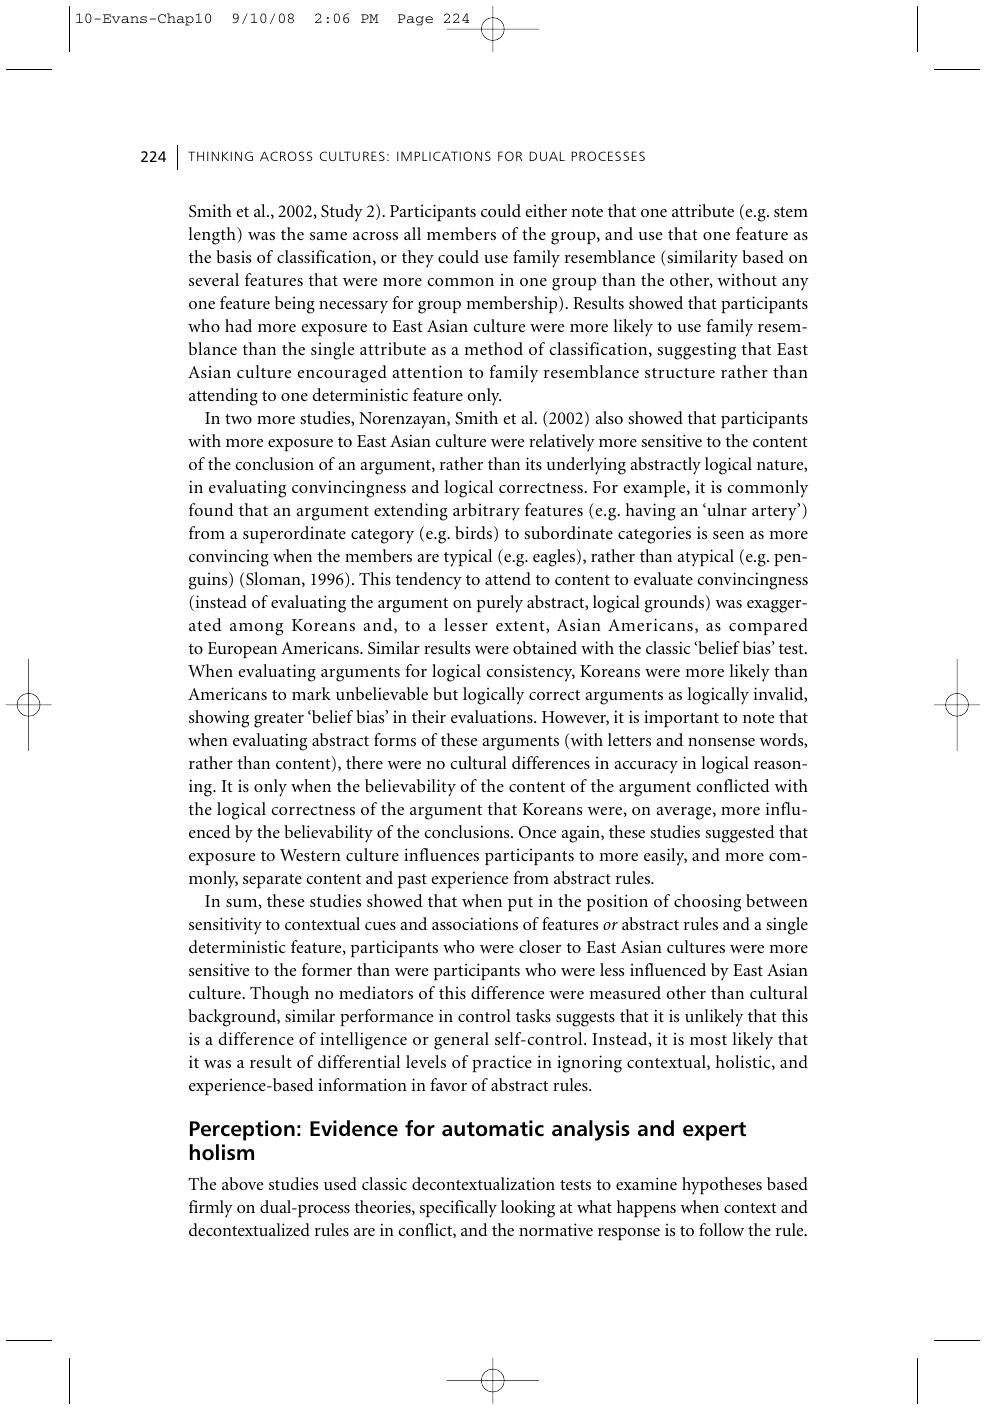 The width and height of the screenshot is (986, 1409). What do you see at coordinates (791, 212) in the screenshot?
I see `stem` at bounding box center [791, 212].
